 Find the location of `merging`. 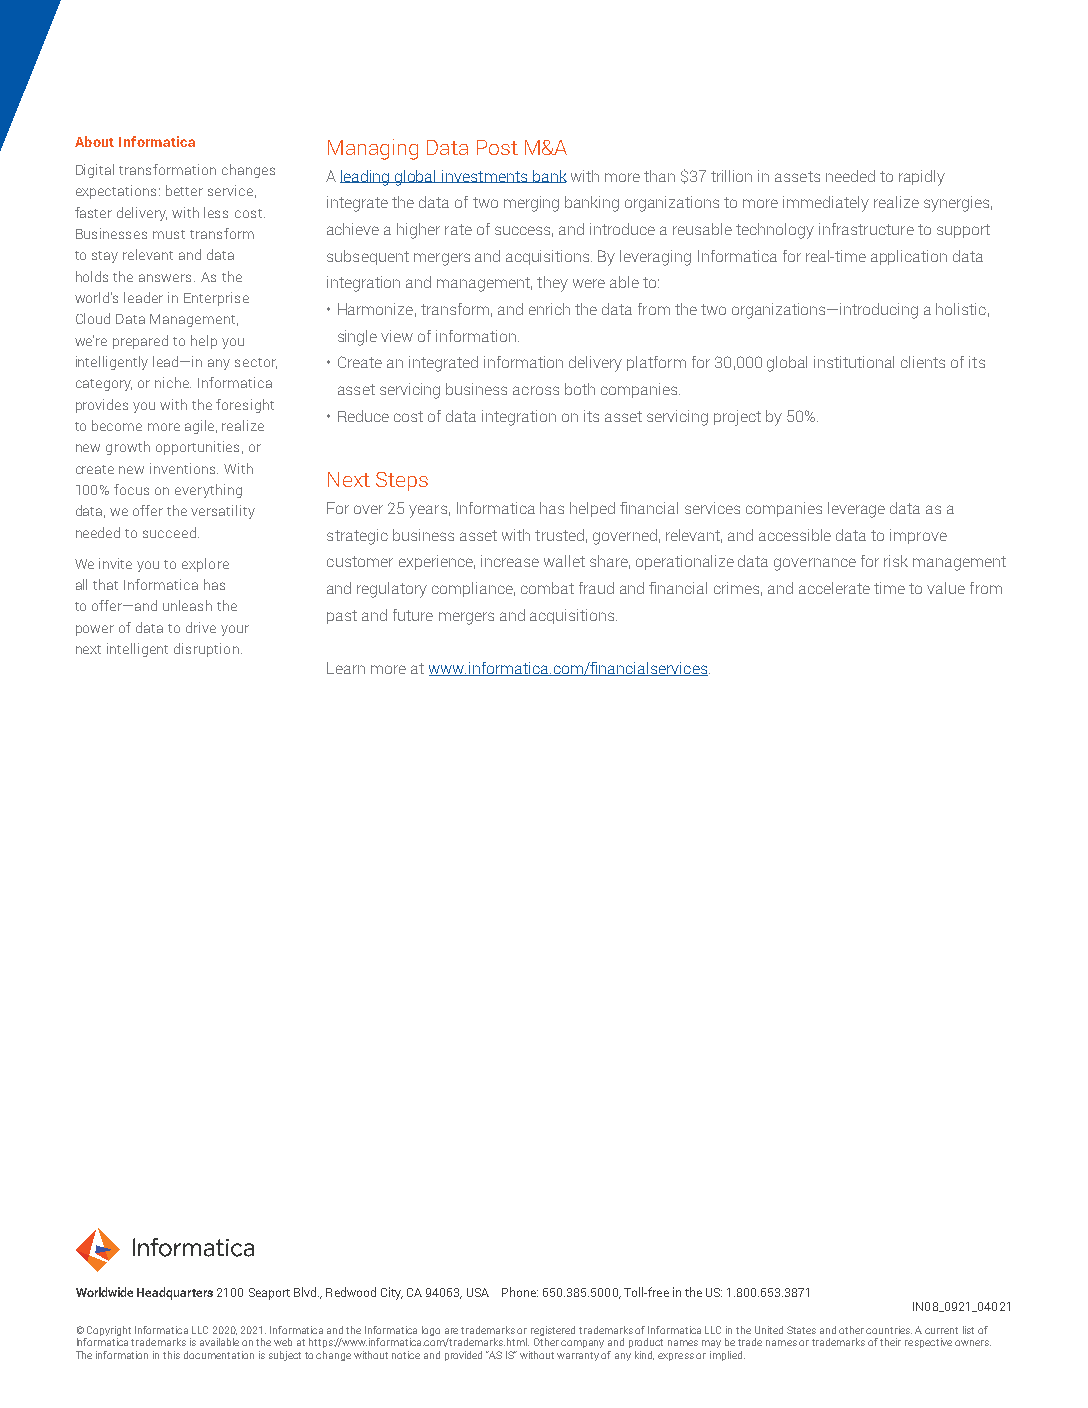

merging is located at coordinates (531, 204).
